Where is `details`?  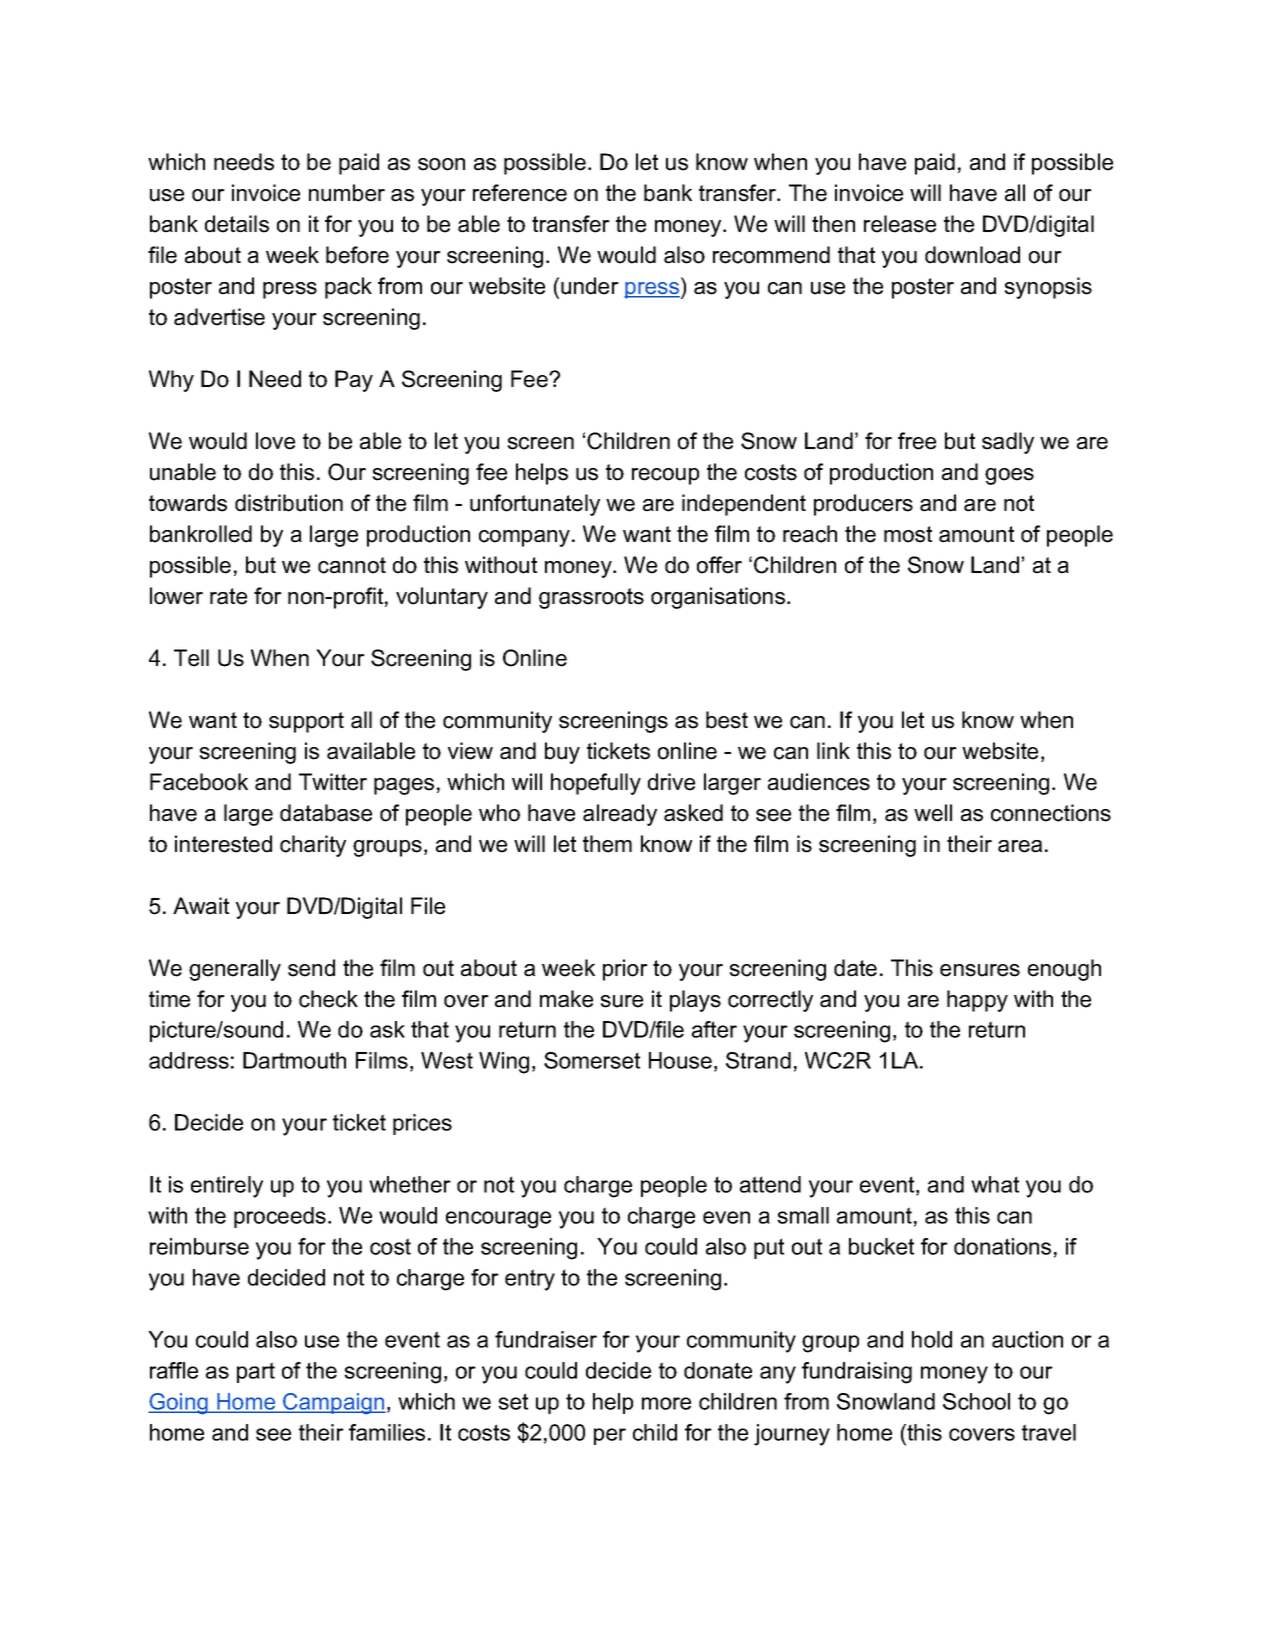 details is located at coordinates (237, 224).
